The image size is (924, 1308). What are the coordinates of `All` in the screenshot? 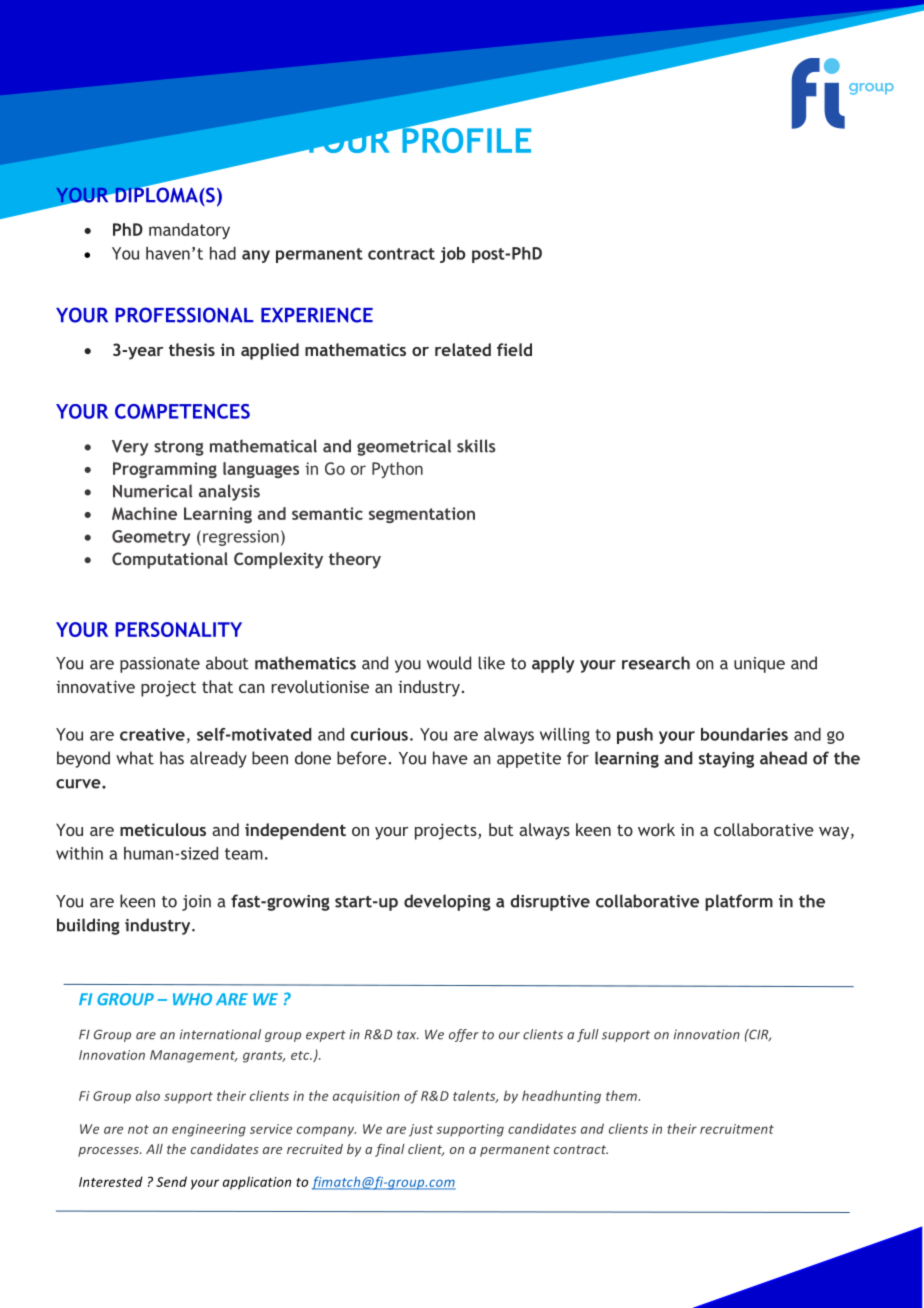 It's located at (154, 1149).
